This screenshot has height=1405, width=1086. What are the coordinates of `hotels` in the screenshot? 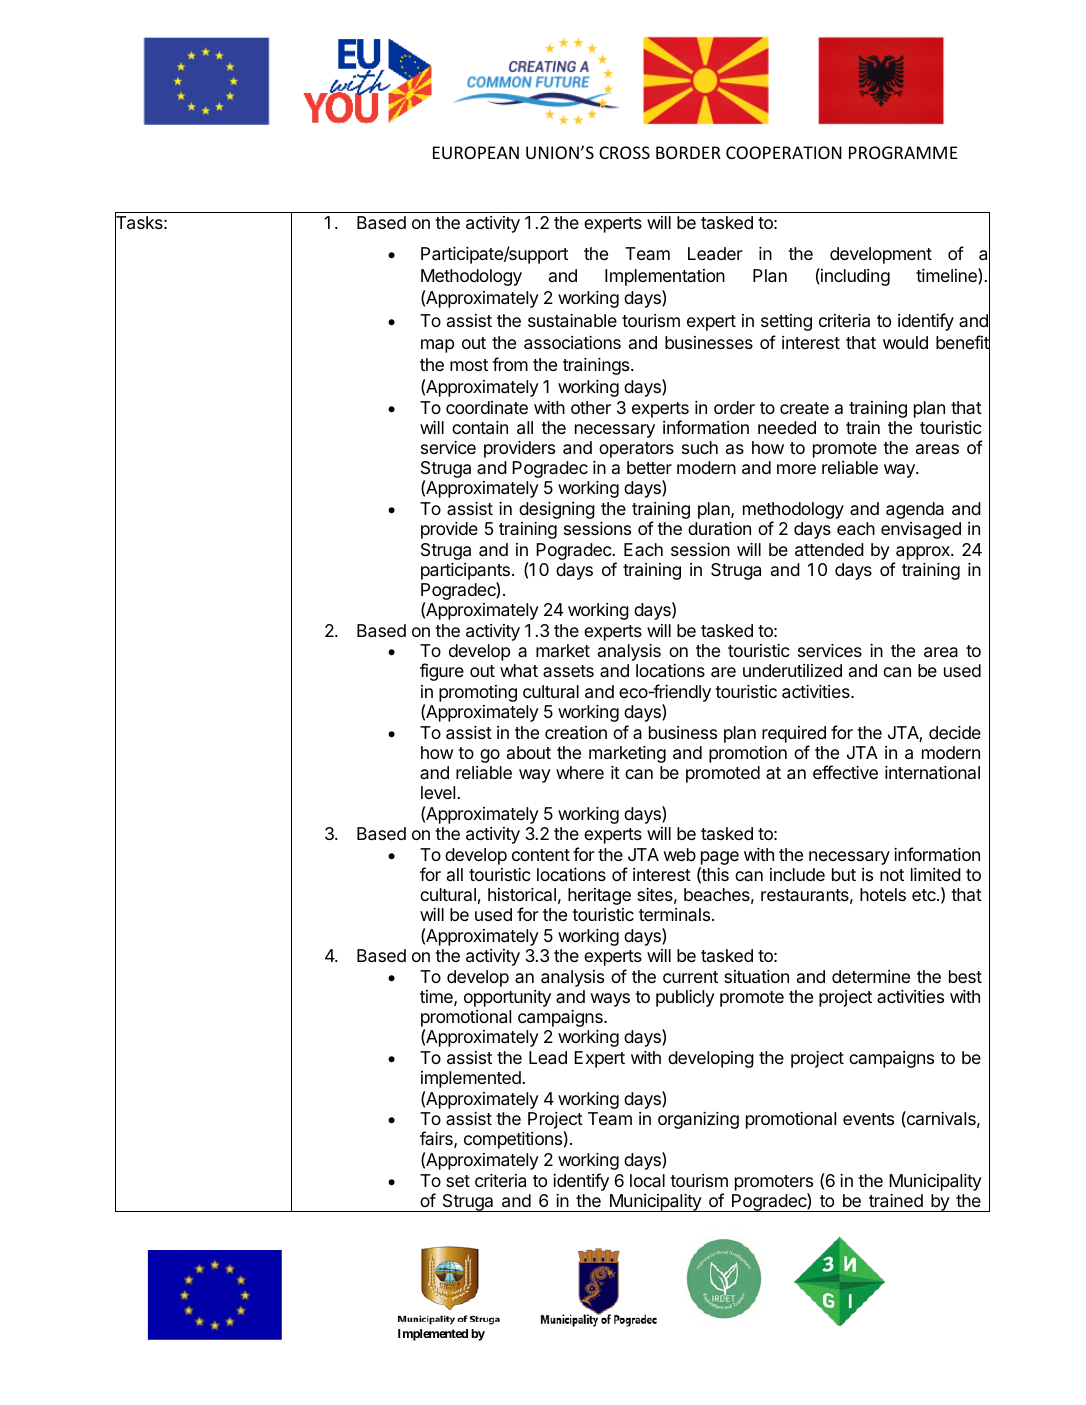 It's located at (883, 894).
